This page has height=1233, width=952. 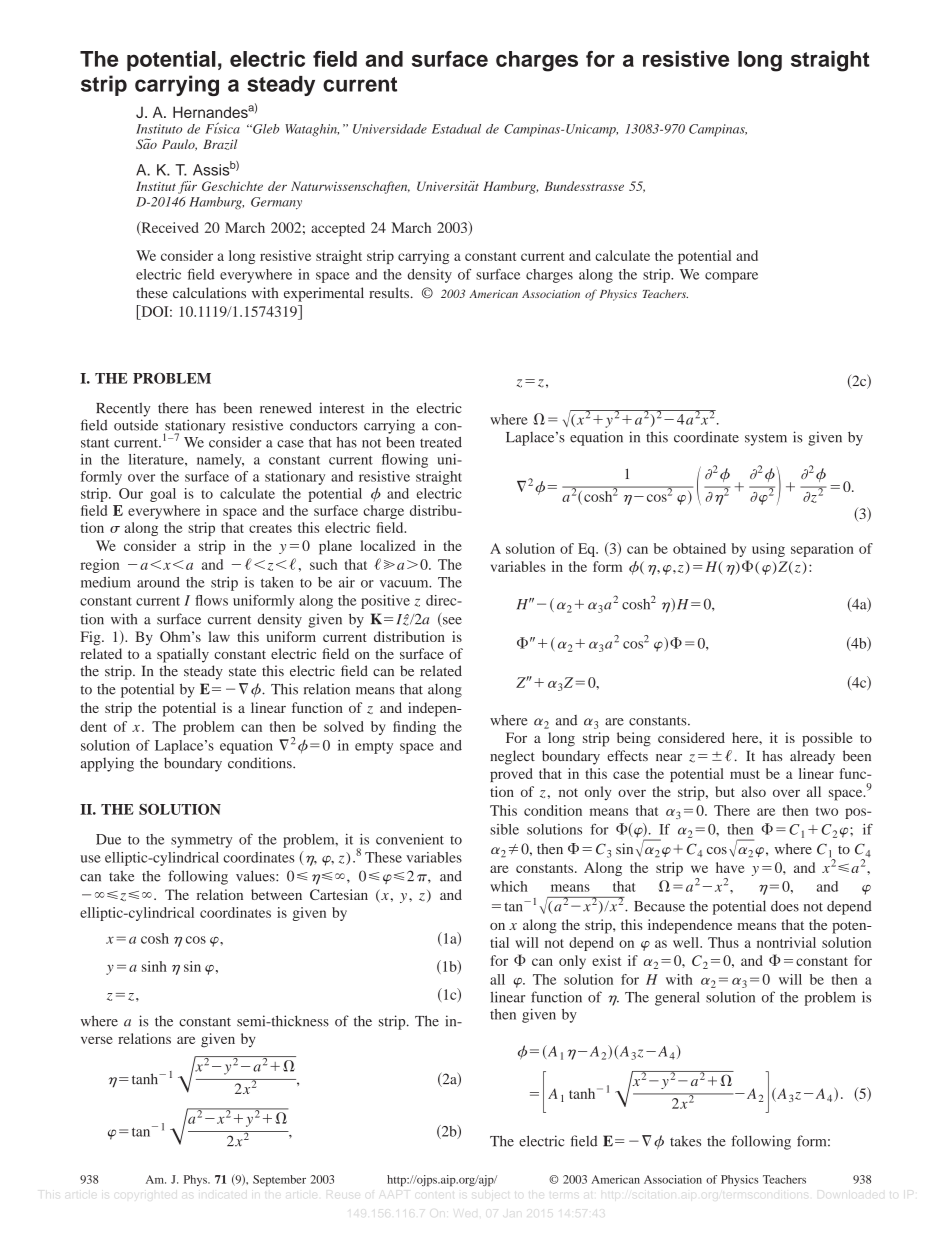 I want to click on goal, so click(x=163, y=495).
